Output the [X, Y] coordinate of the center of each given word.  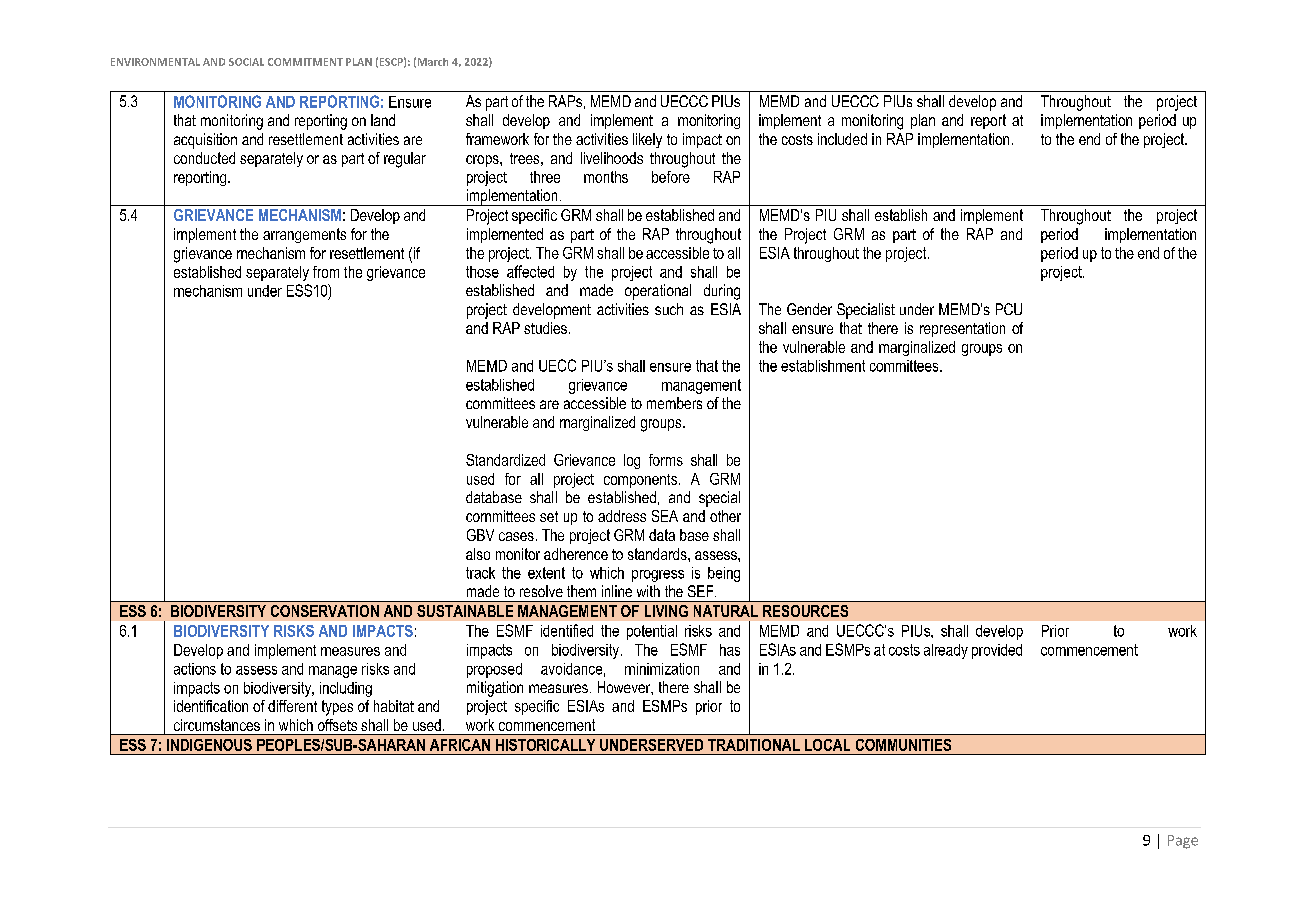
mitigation [495, 689]
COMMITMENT [305, 62]
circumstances [217, 725]
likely [647, 140]
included [842, 139]
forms [666, 460]
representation [962, 329]
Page [1183, 842]
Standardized [505, 460]
